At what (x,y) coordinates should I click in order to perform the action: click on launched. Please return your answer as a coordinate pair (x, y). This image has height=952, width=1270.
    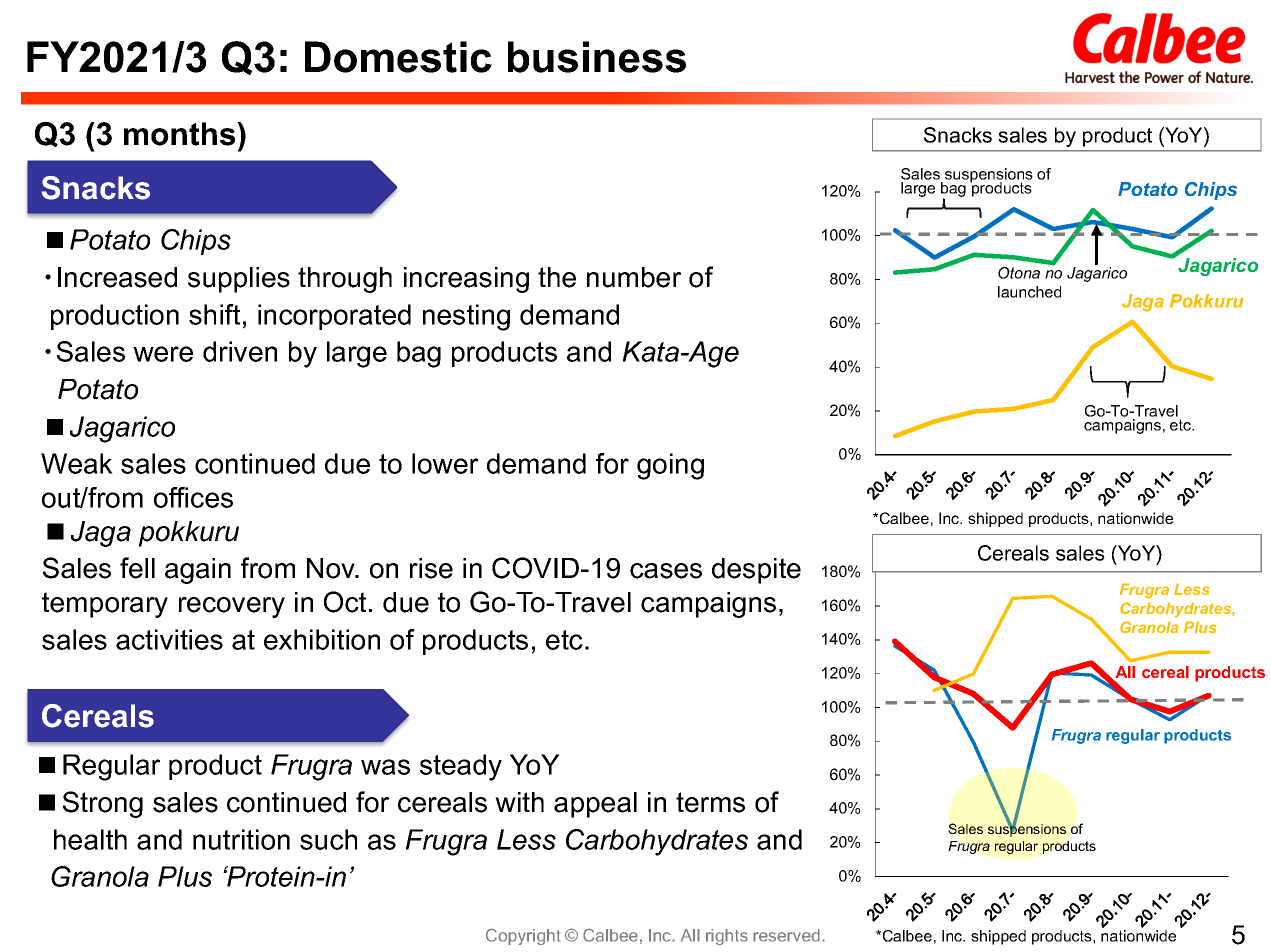
    Looking at the image, I should click on (1029, 292).
